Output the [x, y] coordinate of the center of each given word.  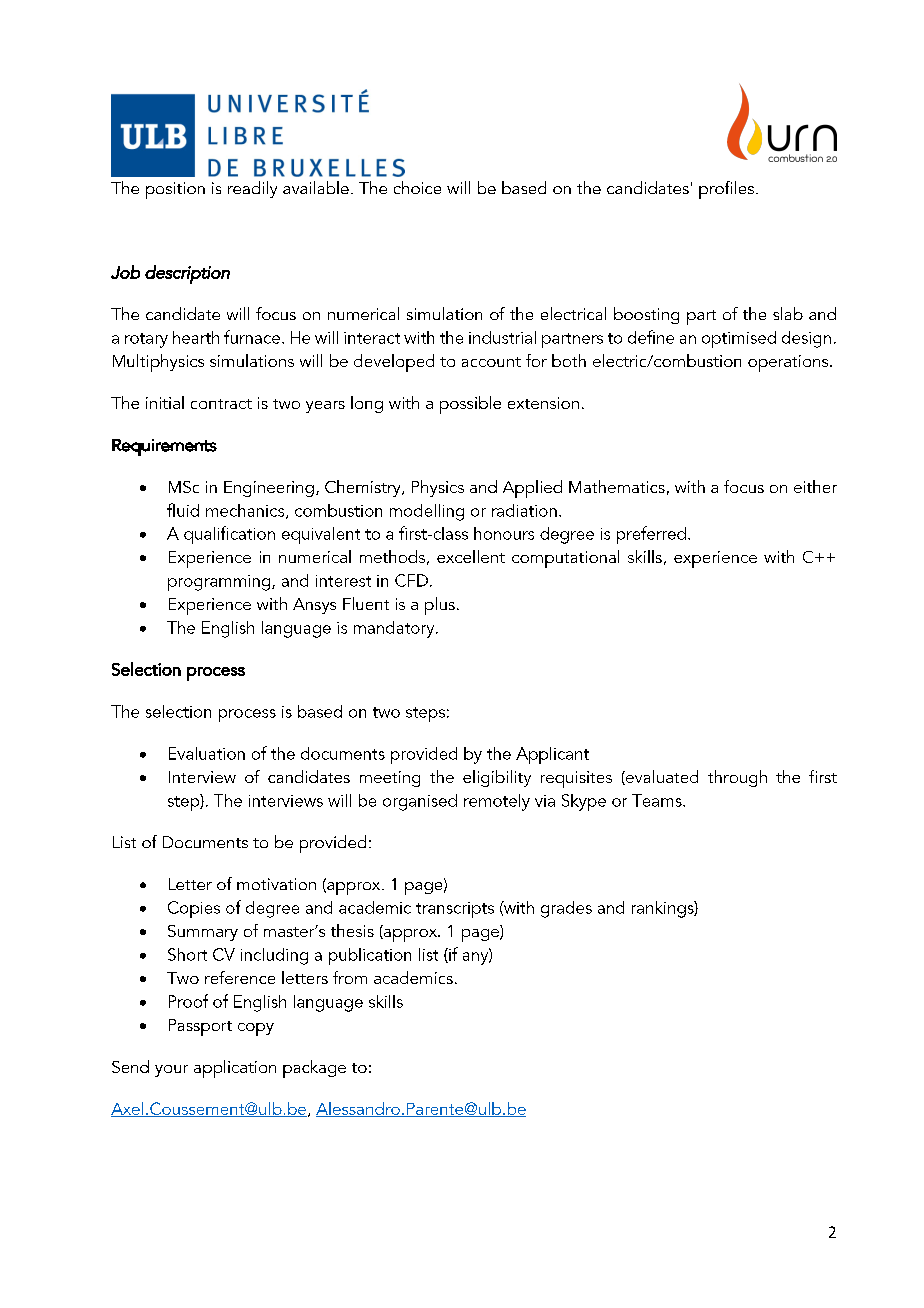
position [175, 190]
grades [566, 909]
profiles [728, 190]
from [350, 977]
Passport [200, 1027]
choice [417, 187]
